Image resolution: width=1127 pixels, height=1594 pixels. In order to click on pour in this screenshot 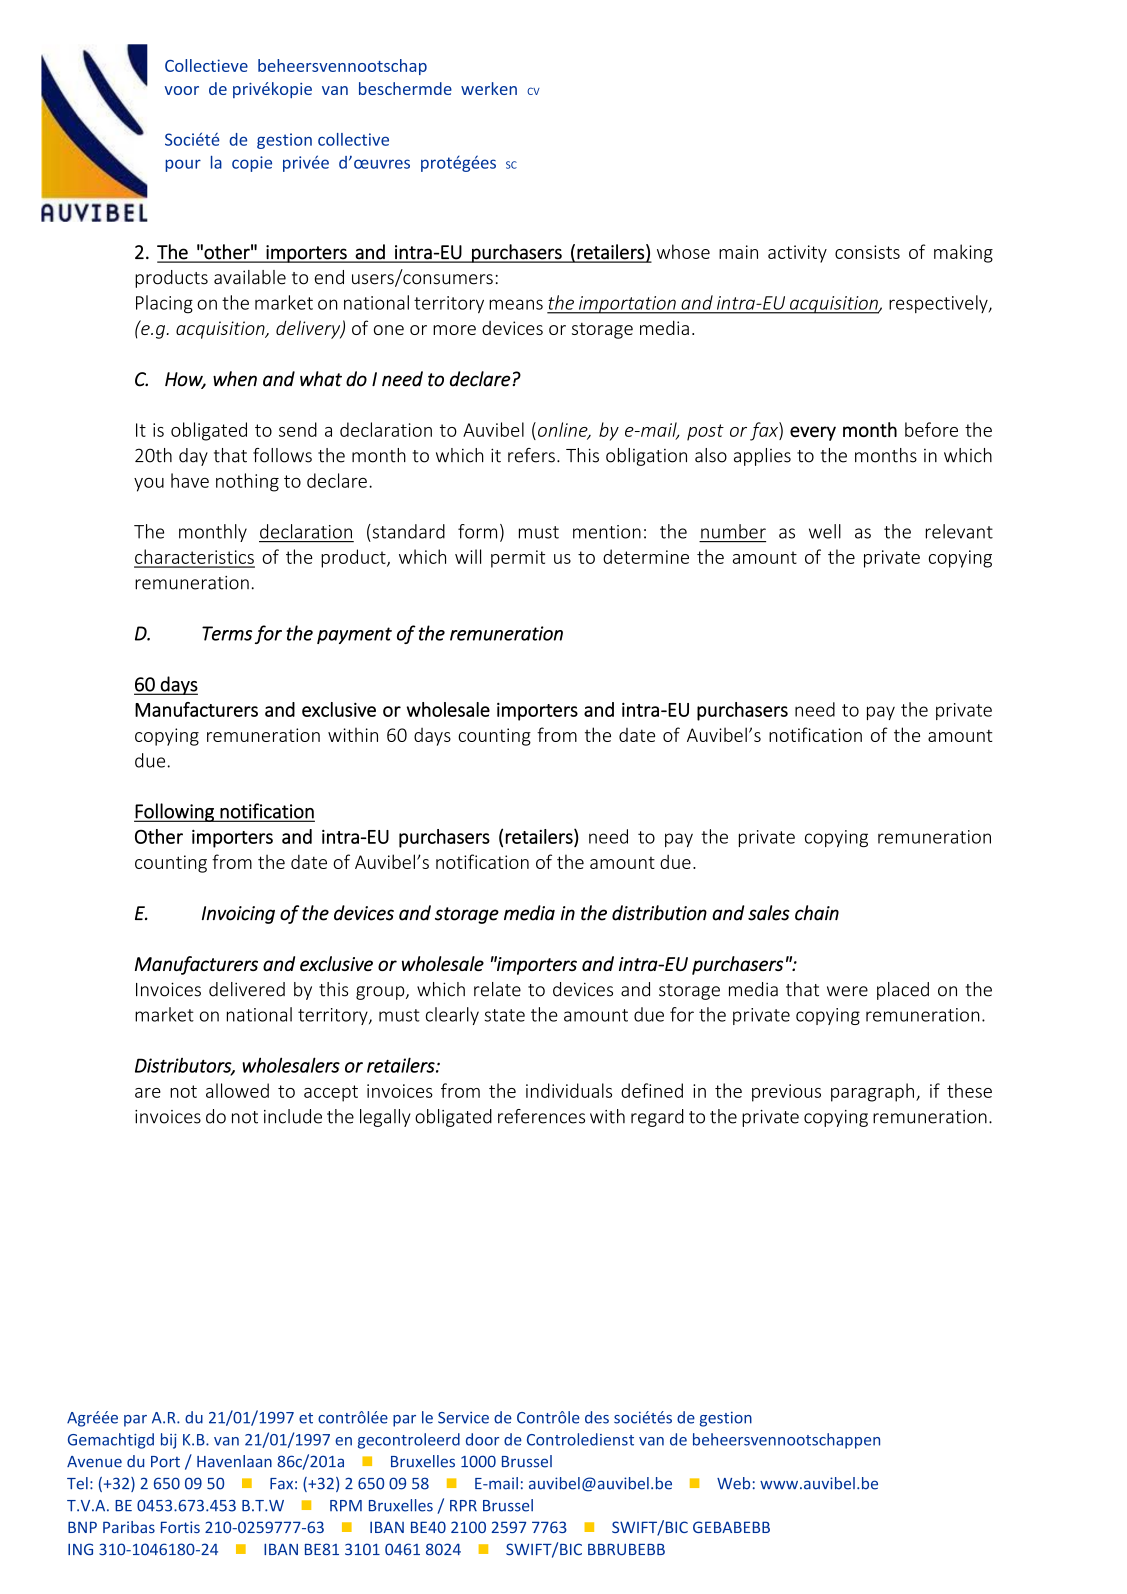, I will do `click(183, 165)`.
